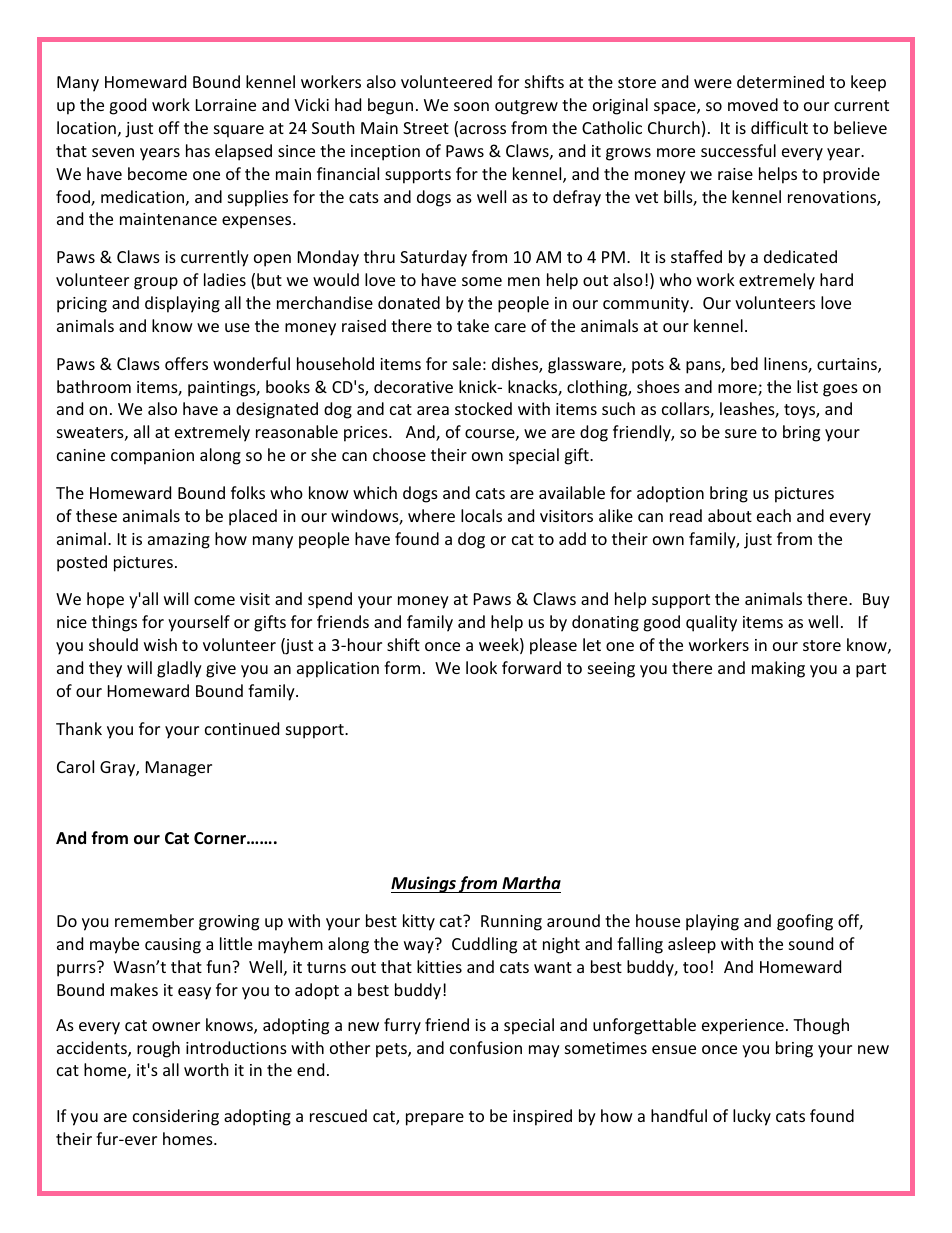 The image size is (952, 1233). What do you see at coordinates (176, 1117) in the screenshot?
I see `considering` at bounding box center [176, 1117].
